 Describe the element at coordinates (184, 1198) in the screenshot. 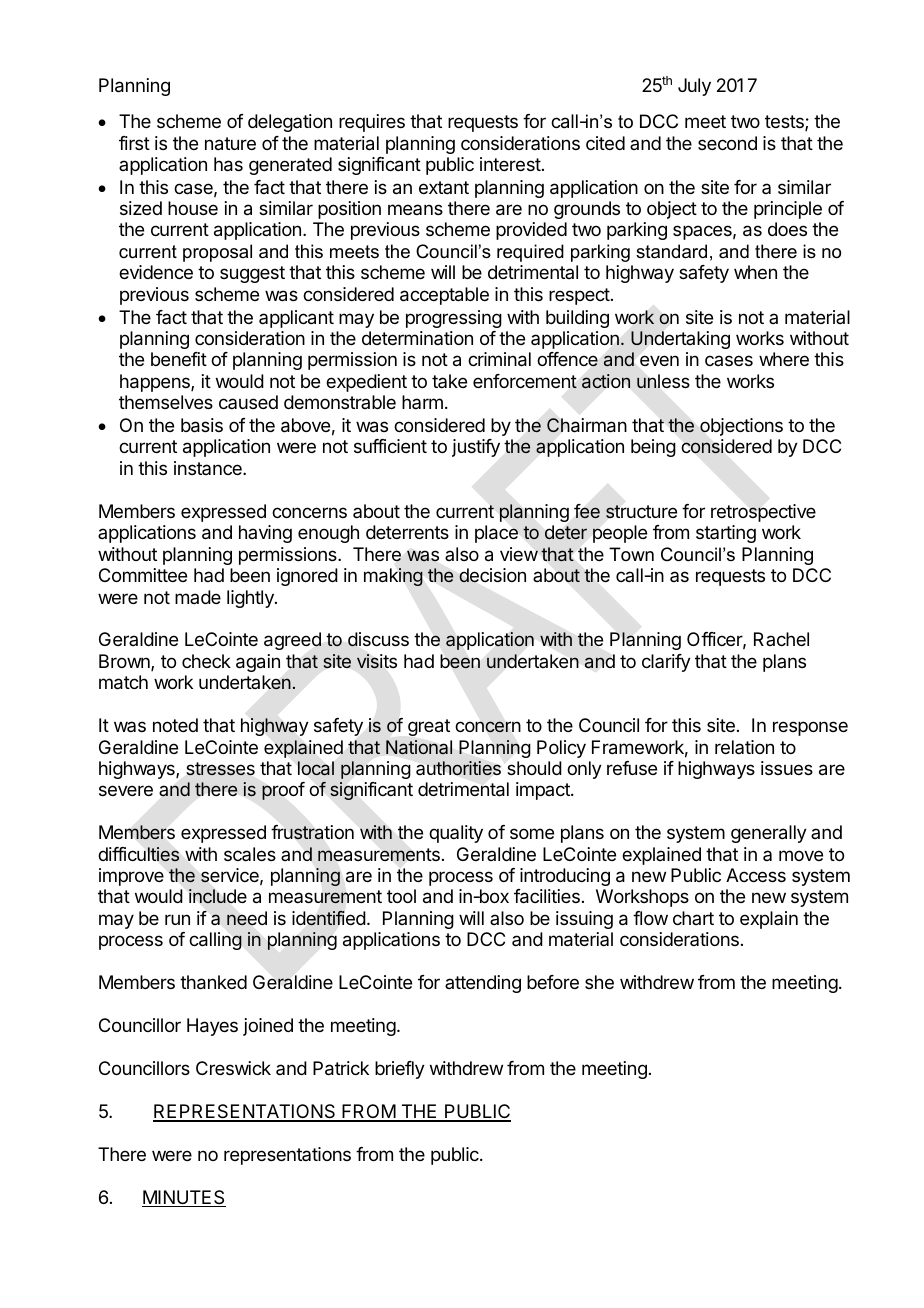

I see `MINUTES` at that location.
